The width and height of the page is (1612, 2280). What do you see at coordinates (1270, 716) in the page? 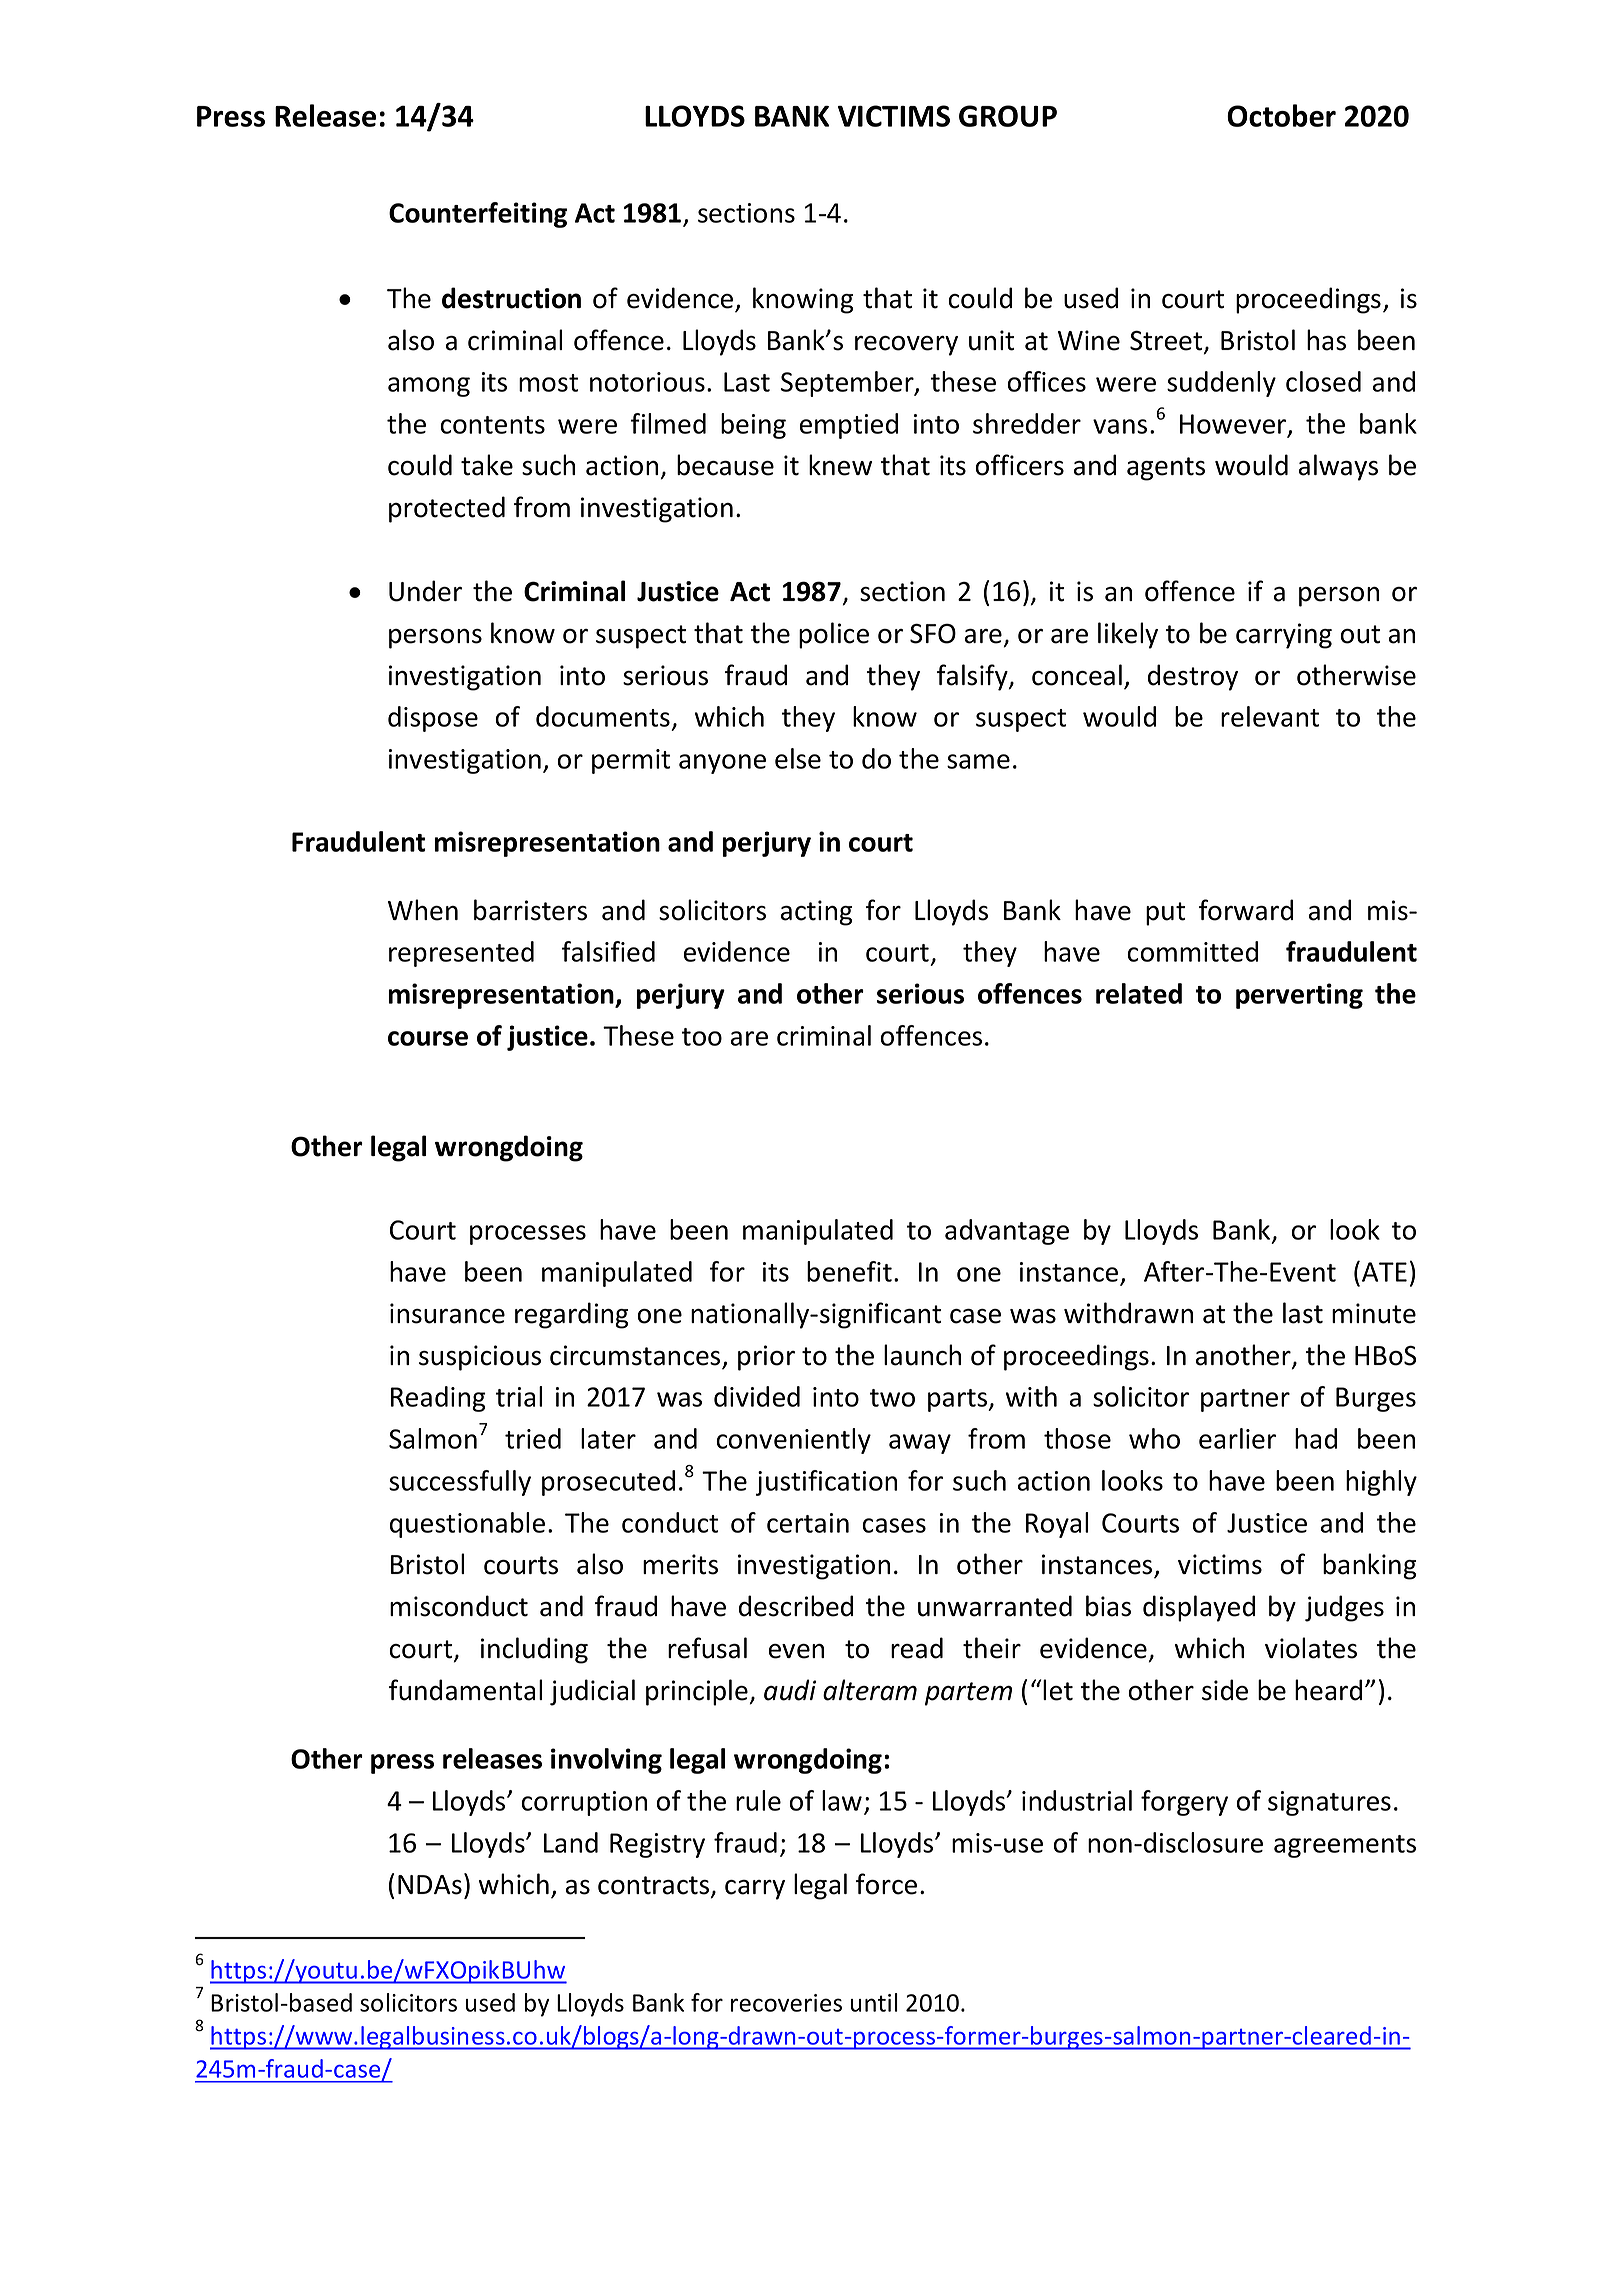
I see `relevant` at bounding box center [1270, 716].
